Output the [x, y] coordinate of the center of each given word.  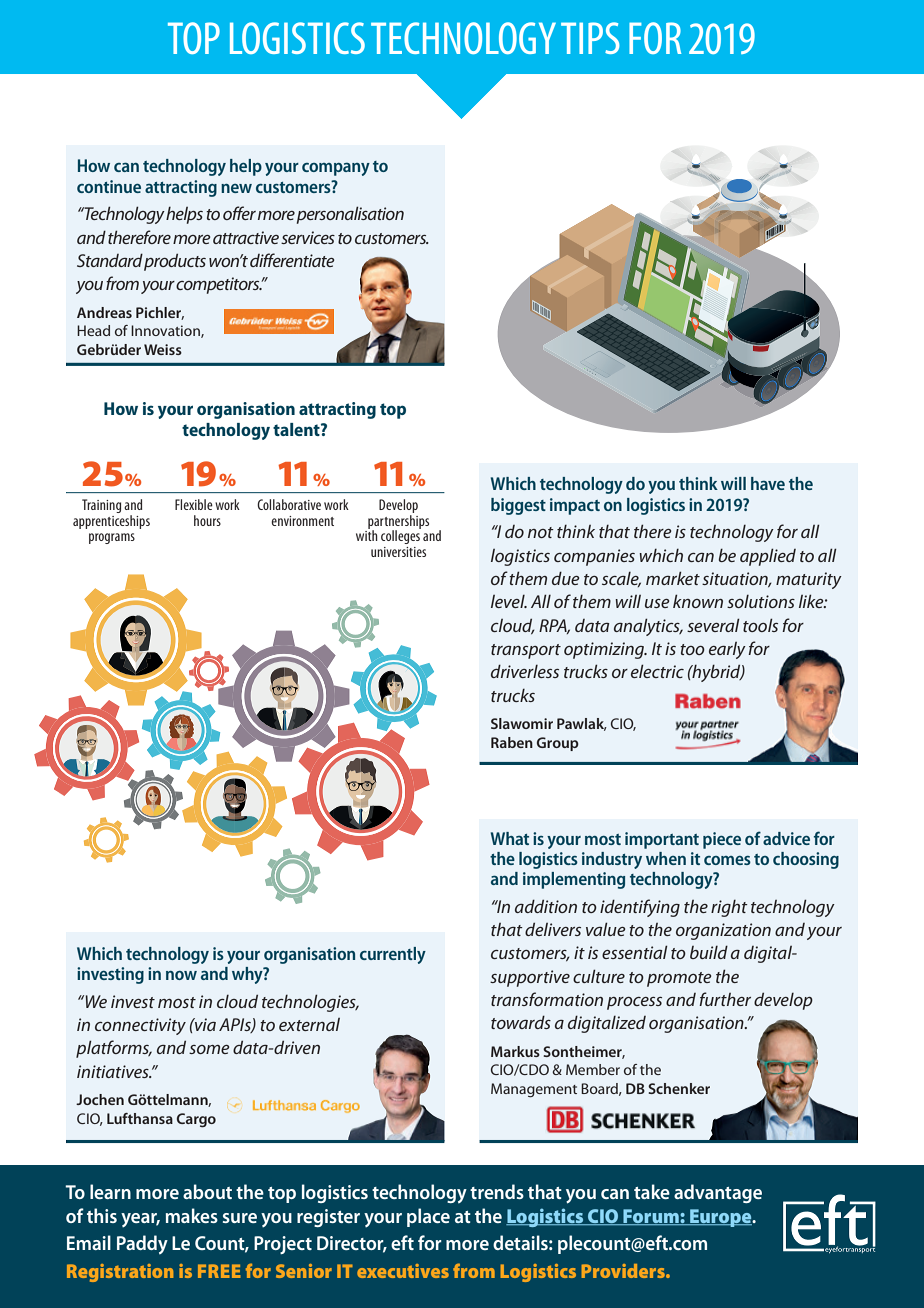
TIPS [590, 38]
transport [526, 651]
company [336, 169]
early [727, 650]
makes [192, 1215]
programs [112, 538]
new [236, 188]
